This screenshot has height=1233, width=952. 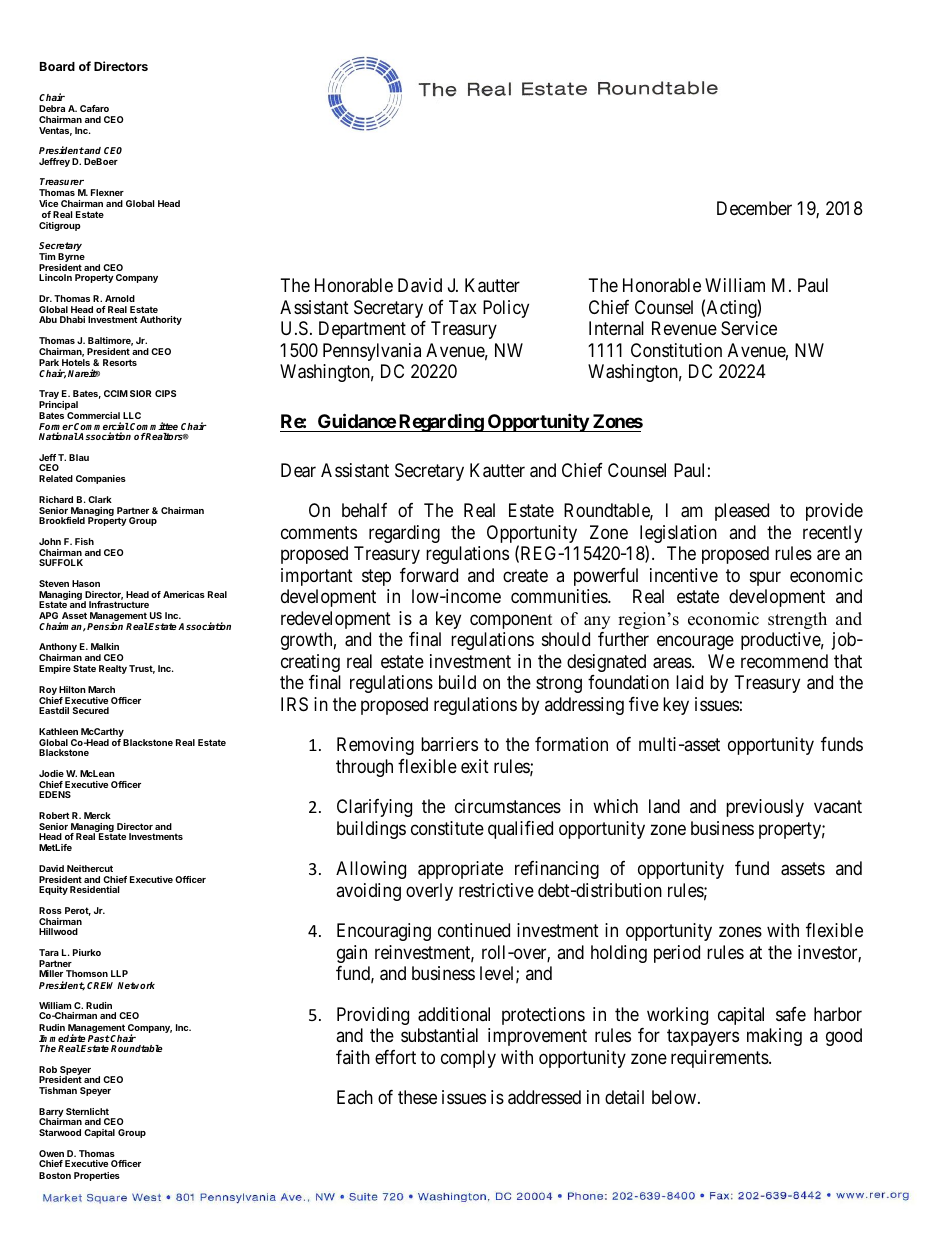 What do you see at coordinates (119, 604) in the screenshot?
I see `Infrastructure` at bounding box center [119, 604].
